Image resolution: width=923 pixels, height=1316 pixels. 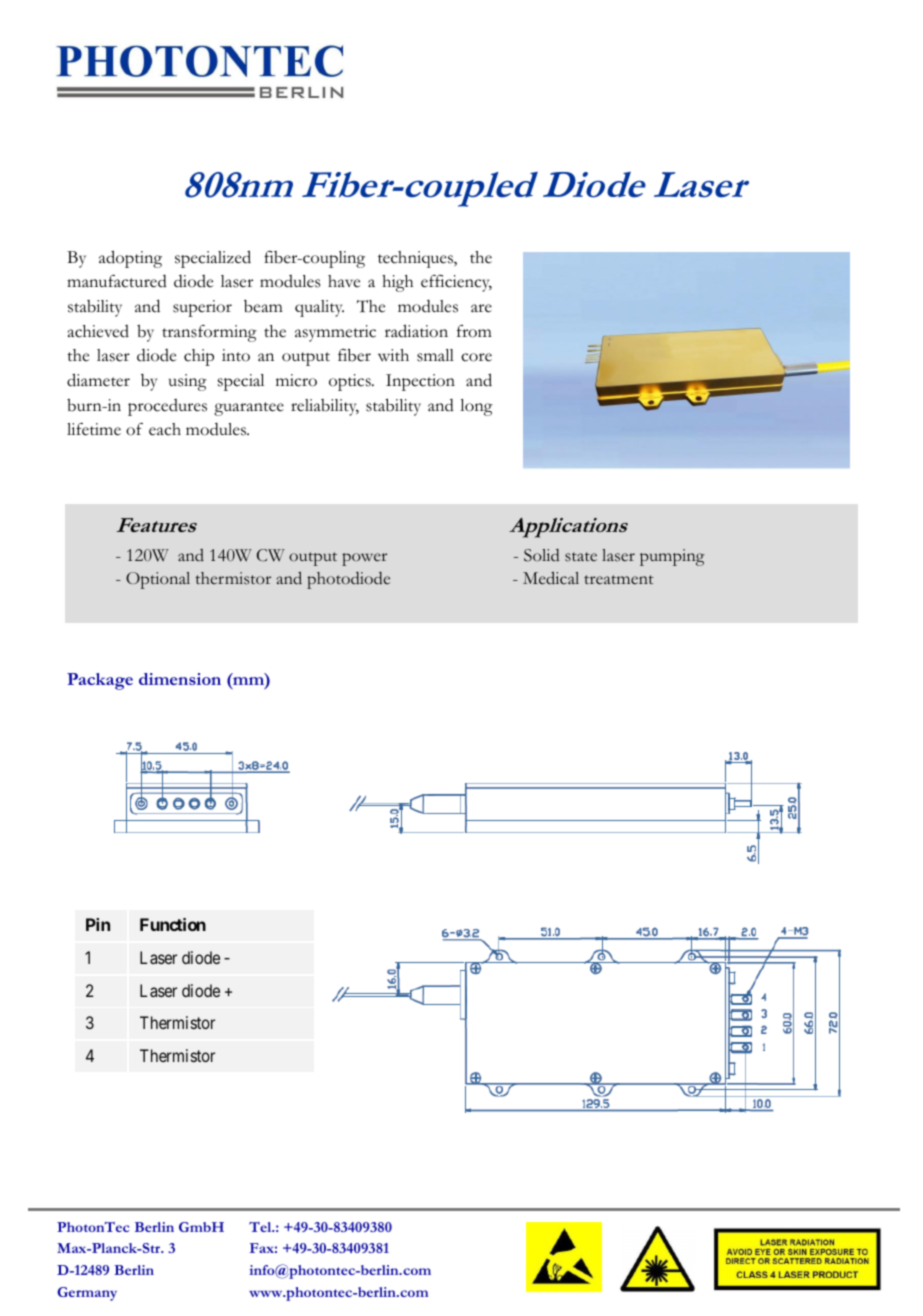 What do you see at coordinates (397, 283) in the screenshot?
I see `high` at bounding box center [397, 283].
